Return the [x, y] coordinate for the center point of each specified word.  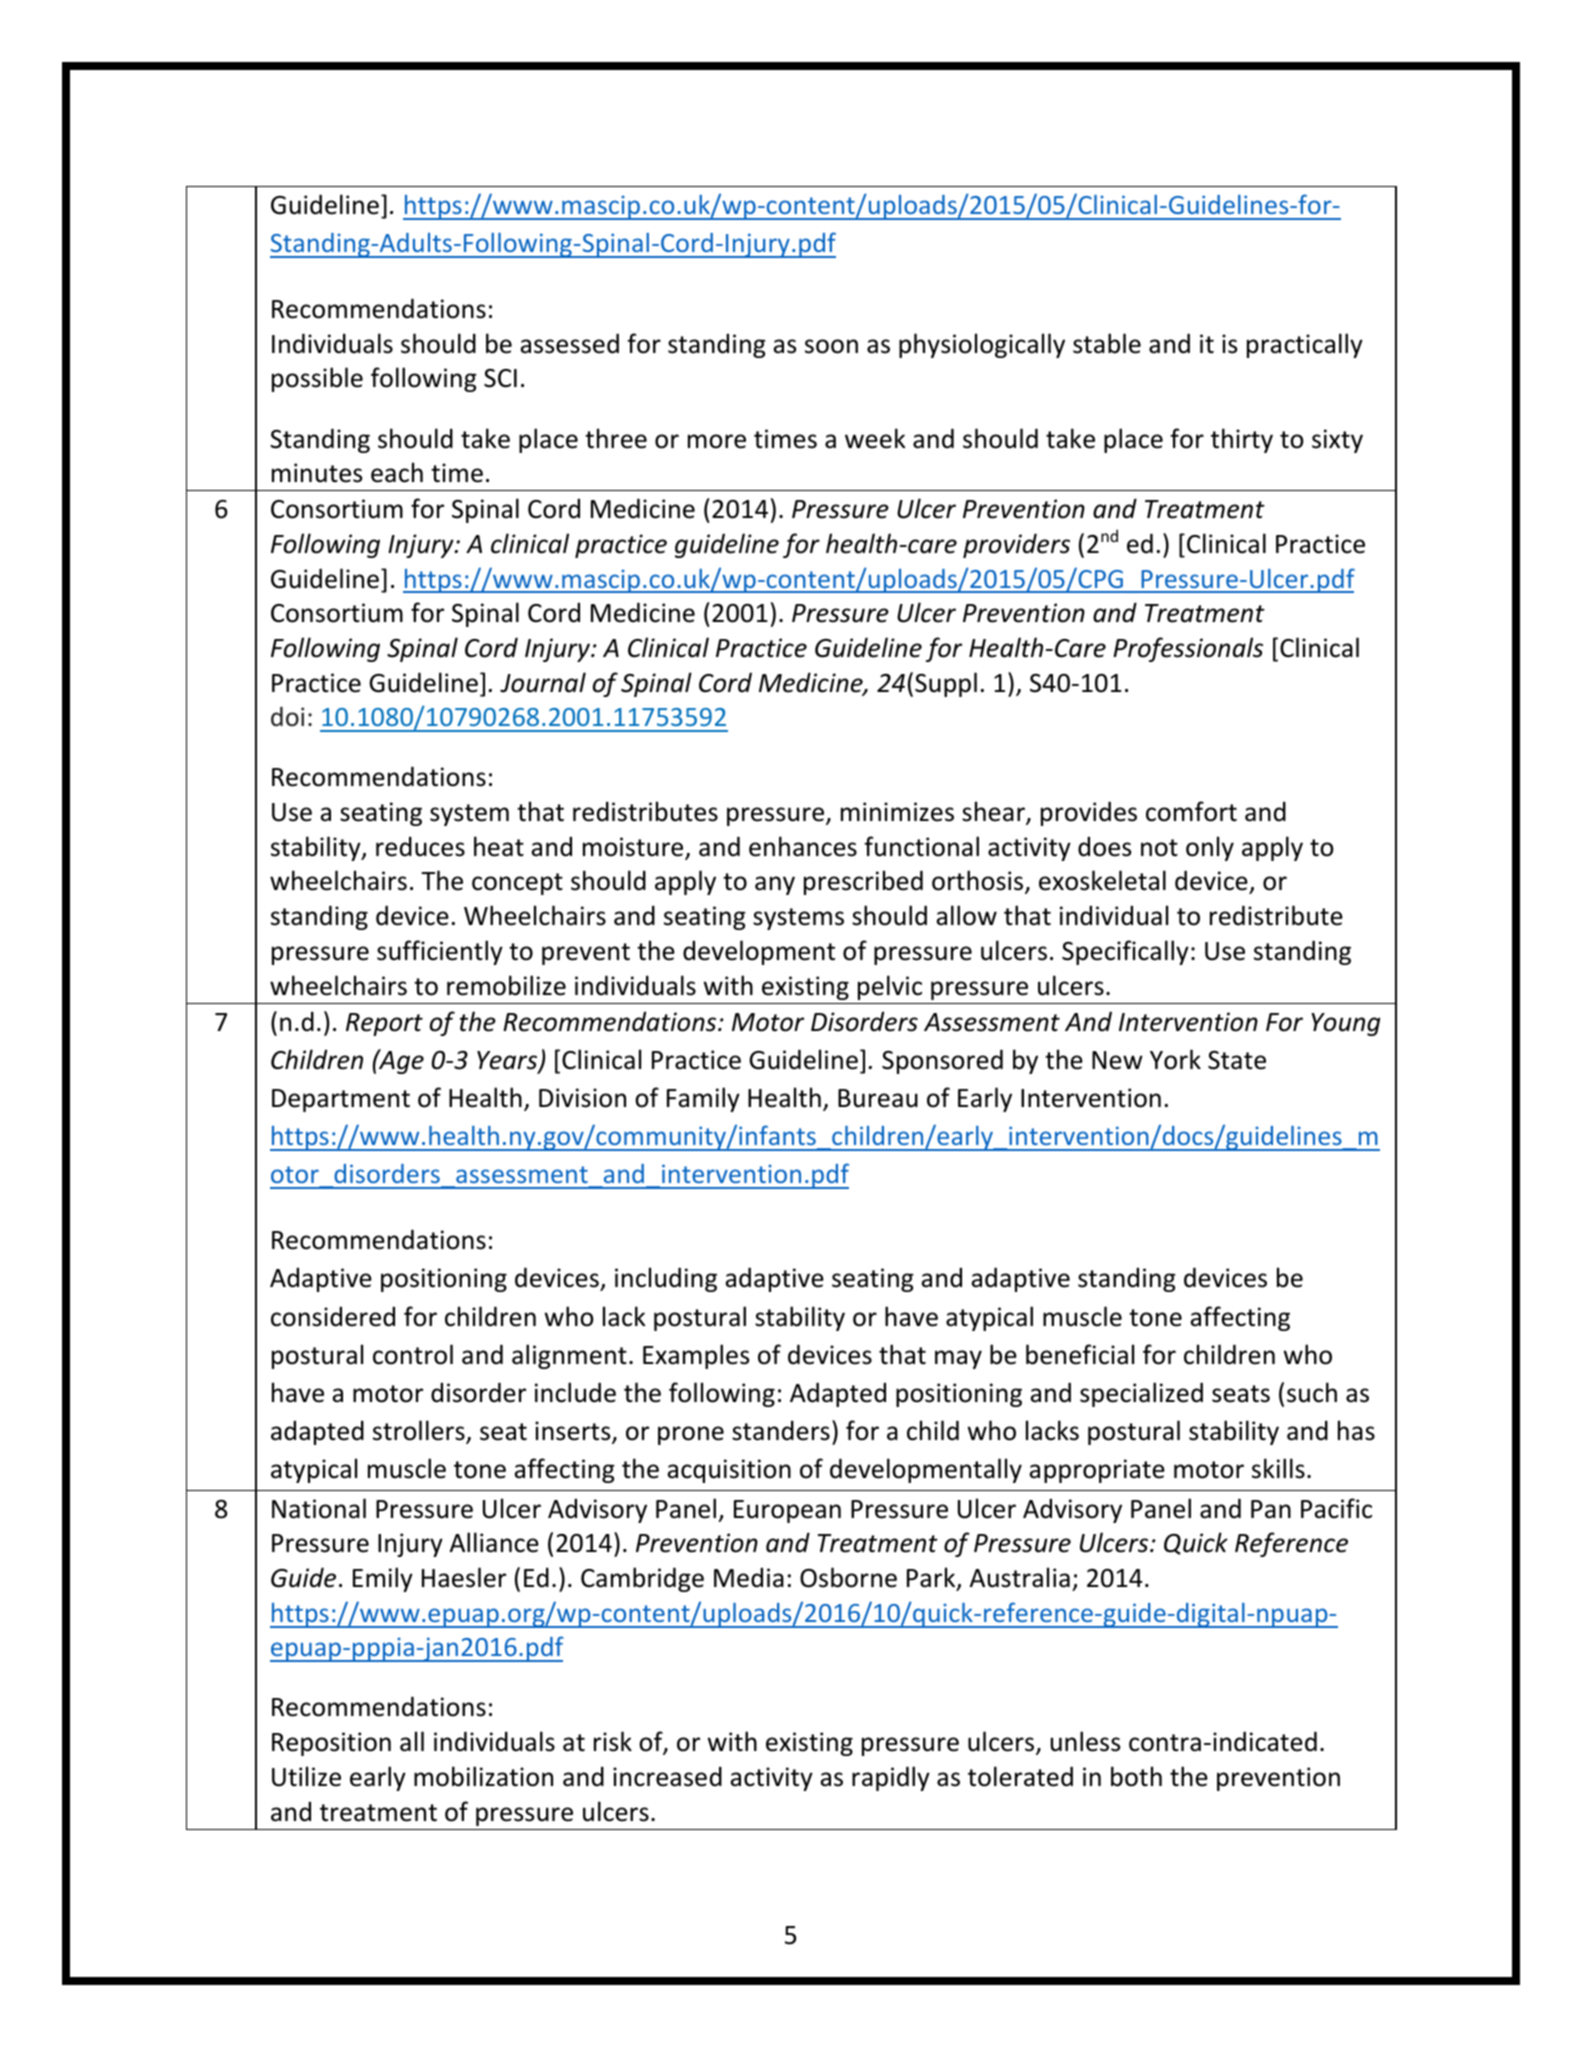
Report [384, 1024]
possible [317, 379]
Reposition [331, 1744]
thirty [1242, 440]
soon [831, 346]
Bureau [878, 1098]
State [1237, 1060]
